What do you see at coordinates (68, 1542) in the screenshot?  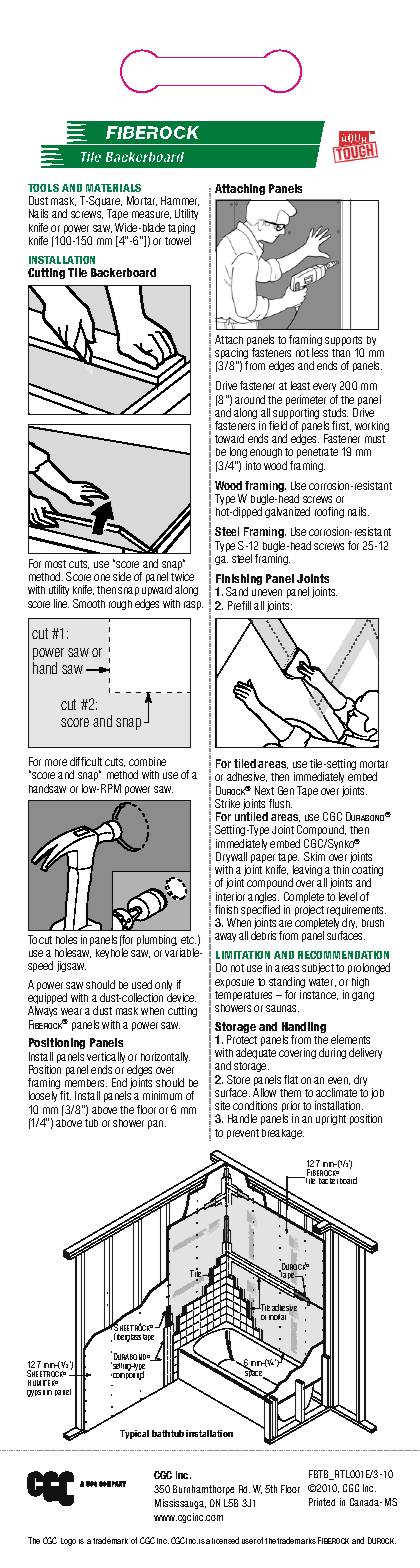 I see `Logo` at bounding box center [68, 1542].
